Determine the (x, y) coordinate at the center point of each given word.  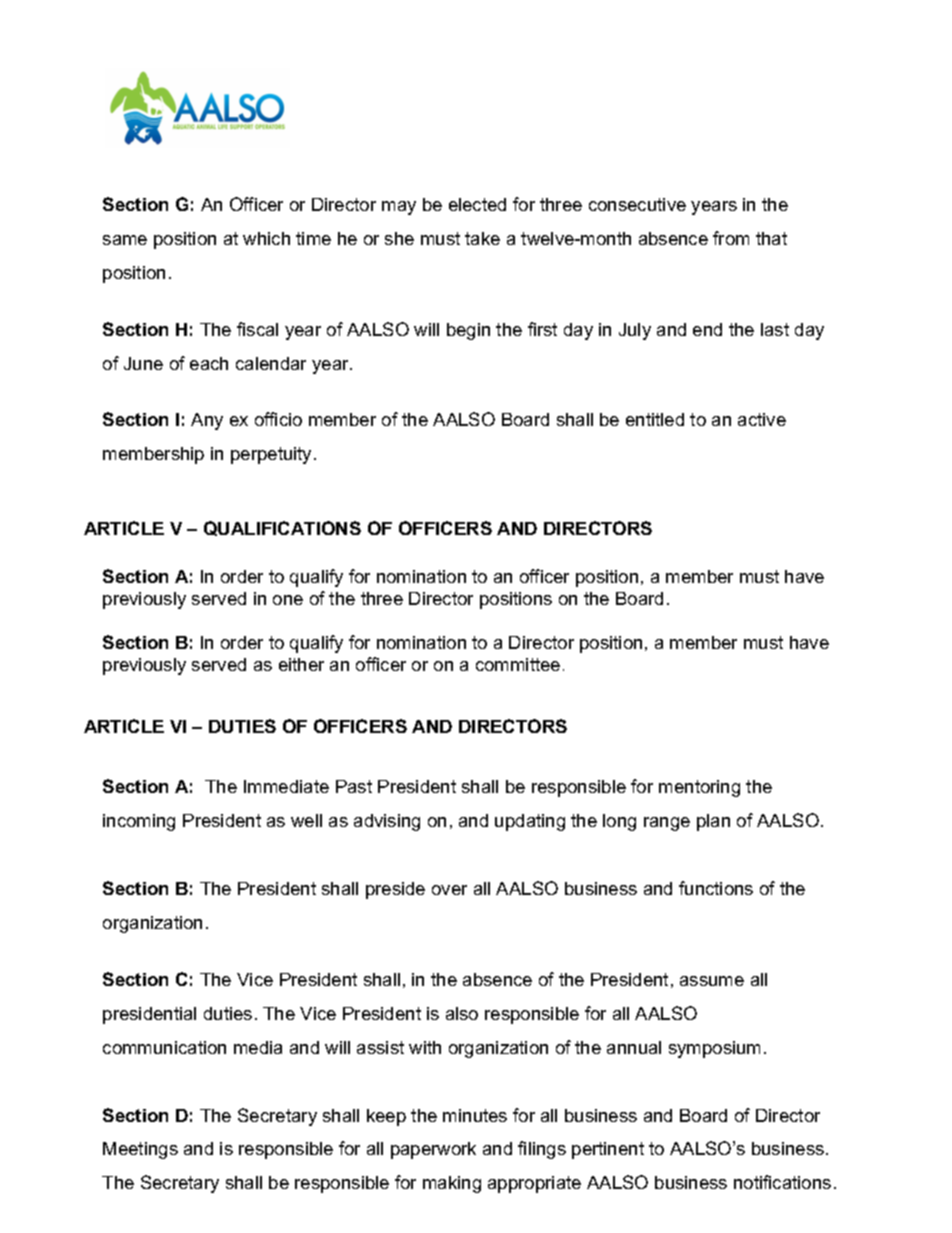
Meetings (140, 1150)
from (731, 238)
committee (518, 664)
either (301, 664)
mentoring (699, 788)
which (266, 238)
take (482, 238)
